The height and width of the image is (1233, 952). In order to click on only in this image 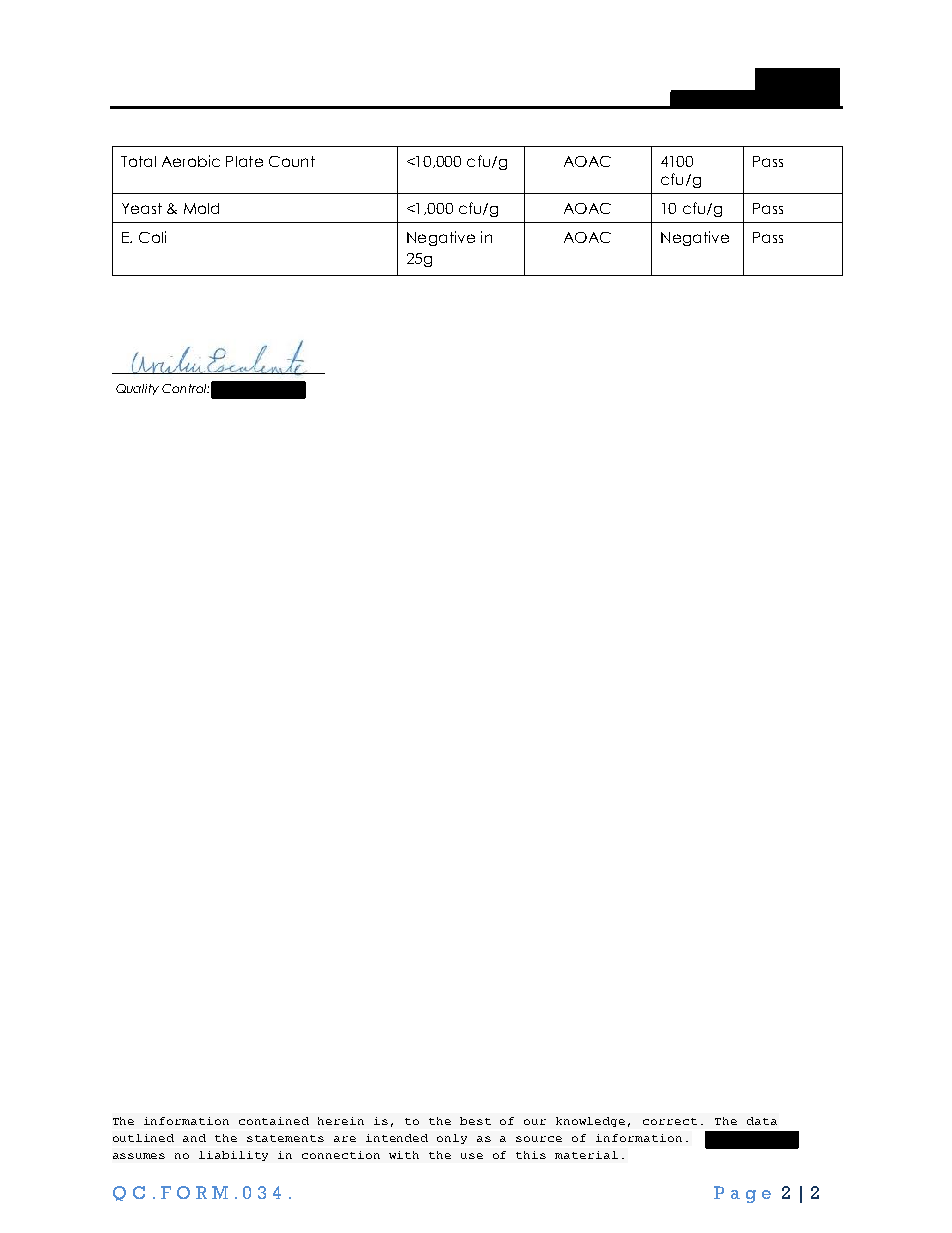, I will do `click(452, 1139)`.
